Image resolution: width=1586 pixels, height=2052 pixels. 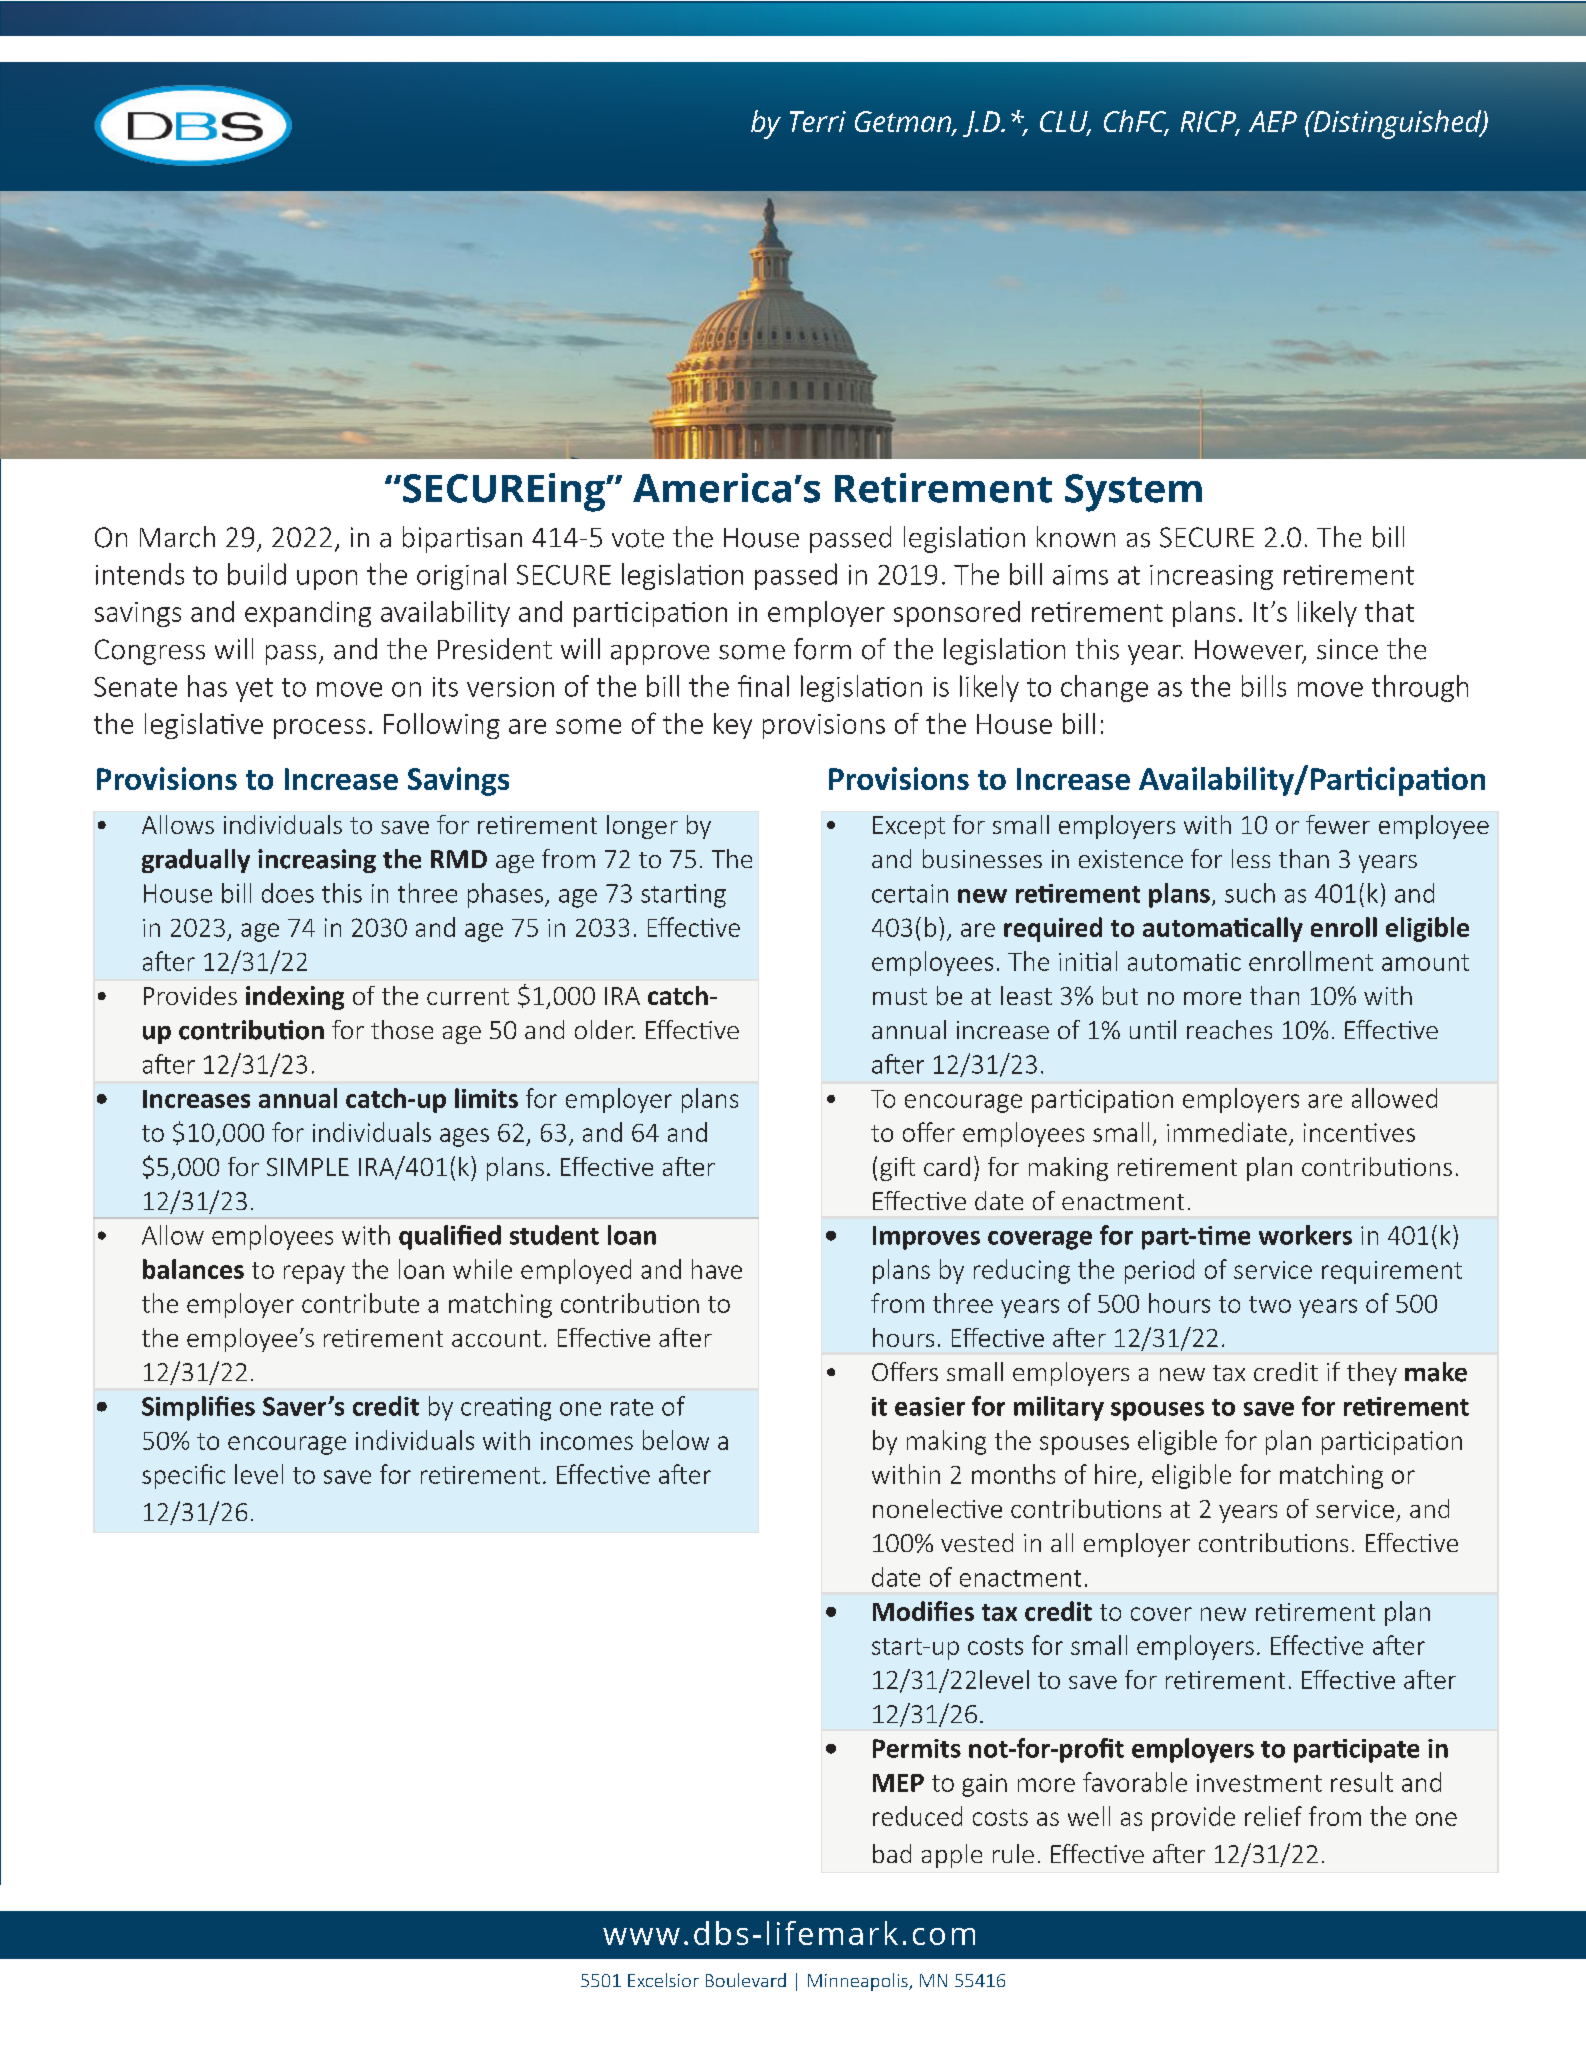 I want to click on process, so click(x=319, y=729).
